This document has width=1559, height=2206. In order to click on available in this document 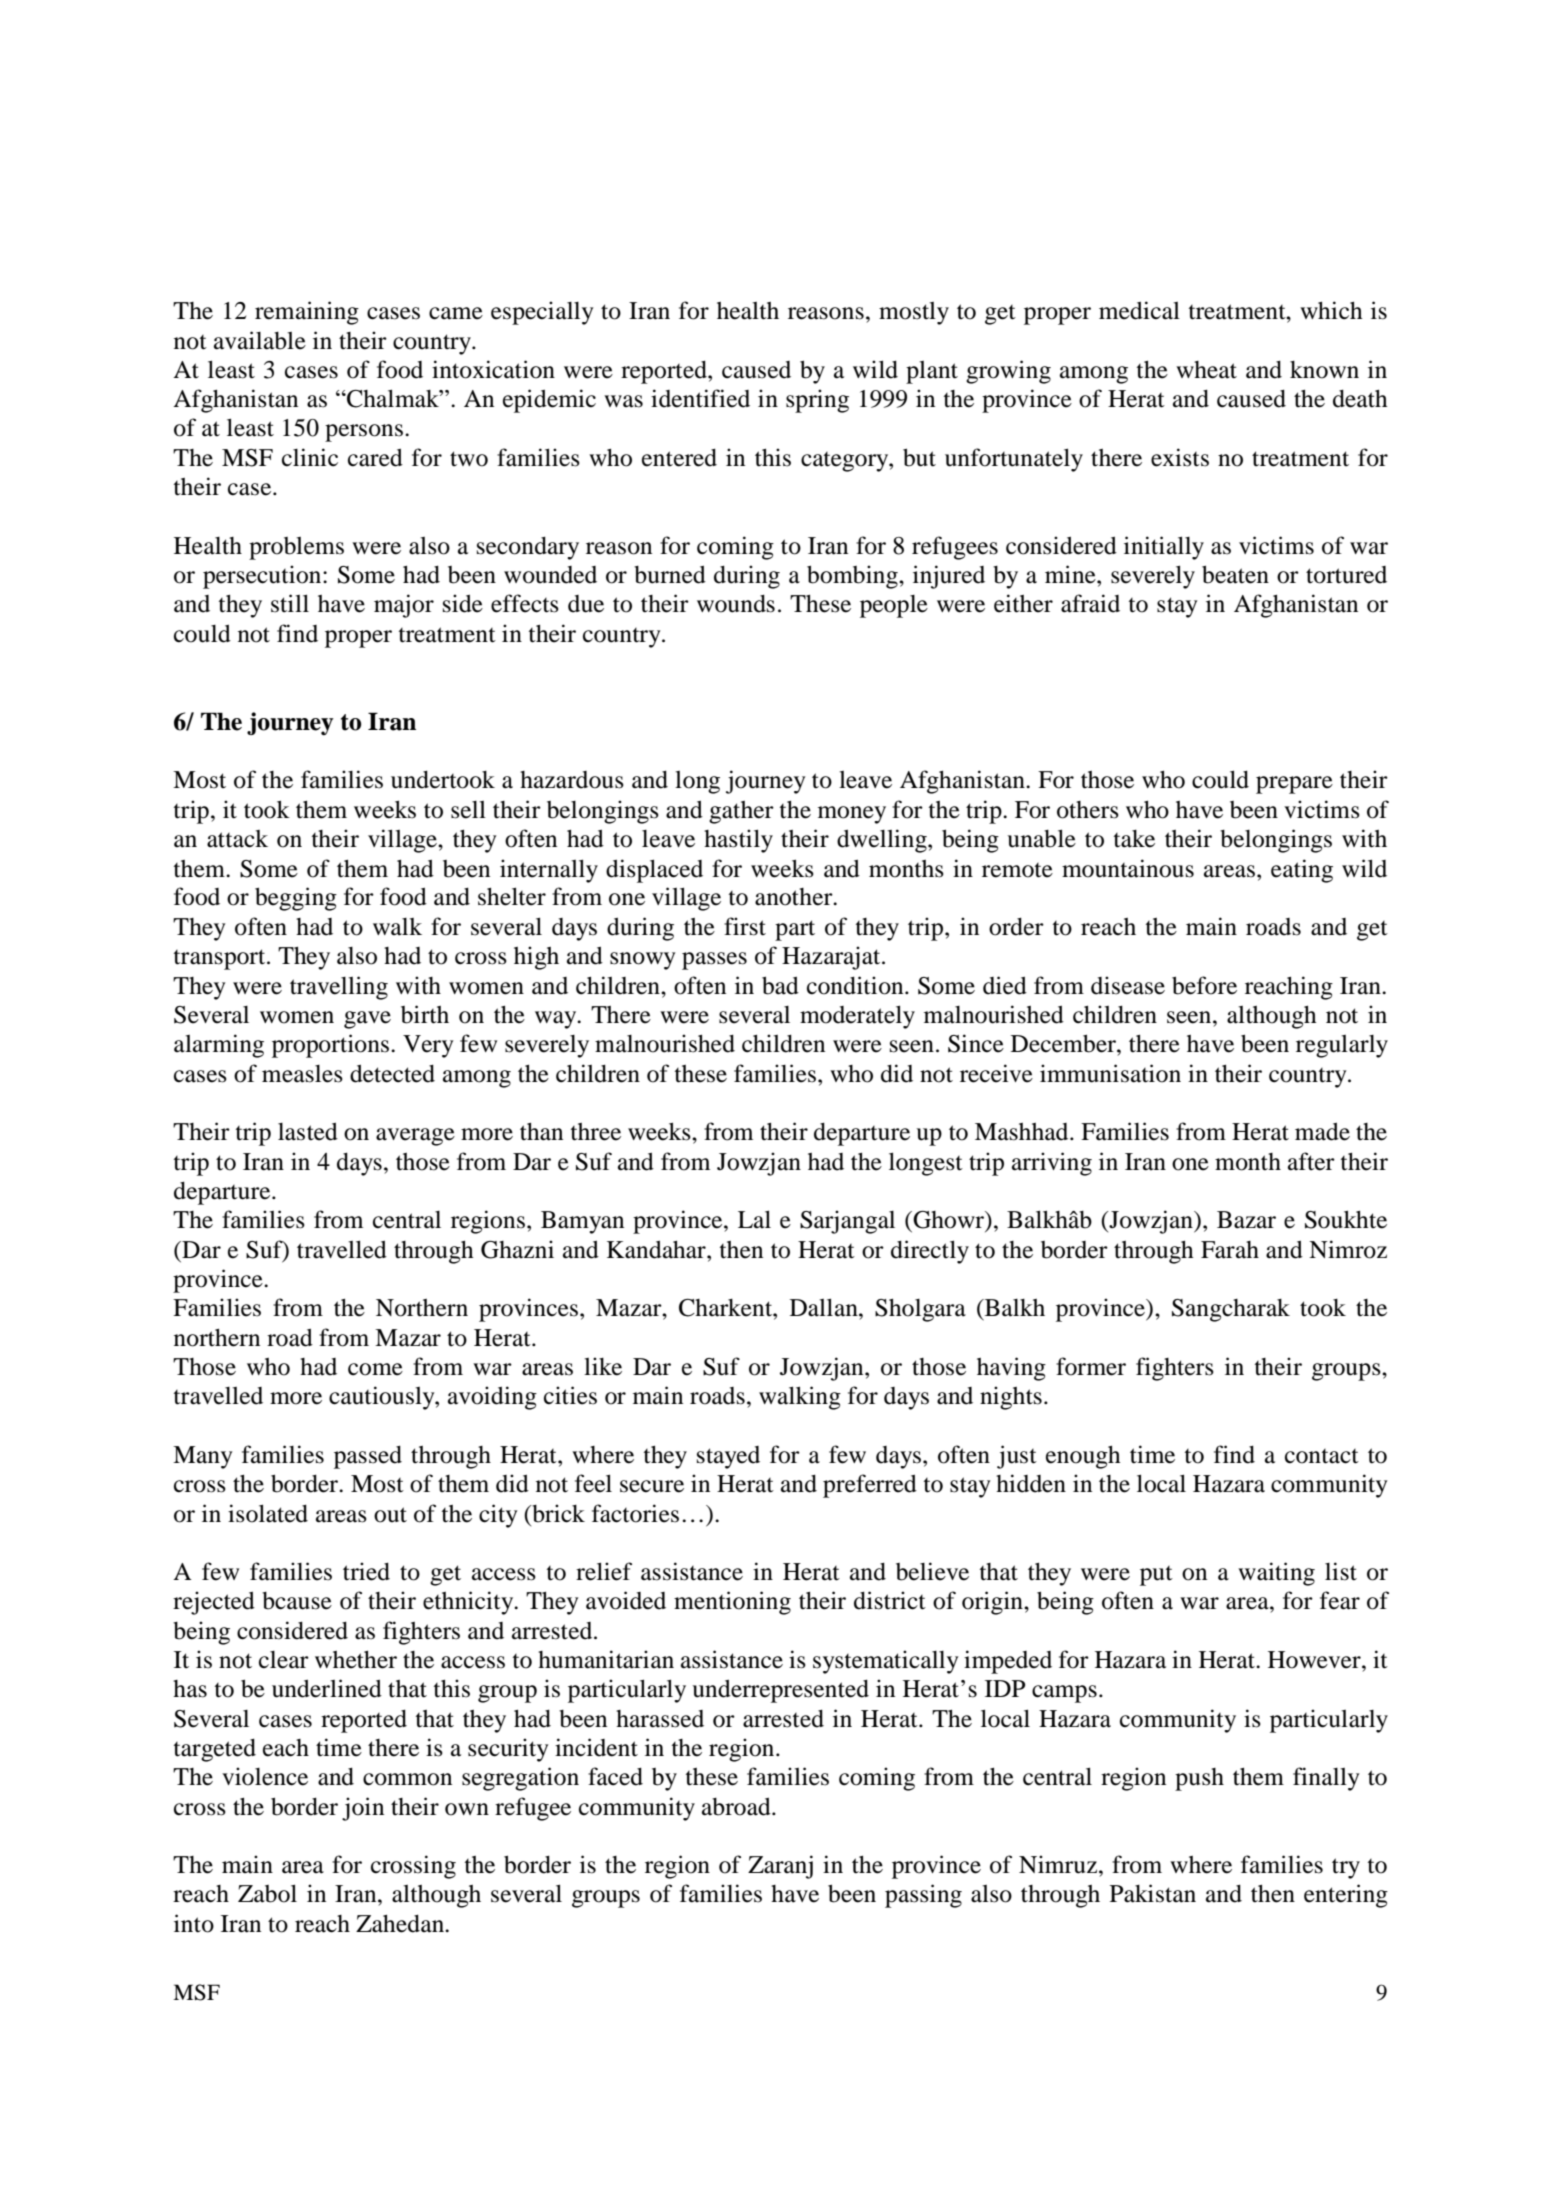, I will do `click(260, 340)`.
